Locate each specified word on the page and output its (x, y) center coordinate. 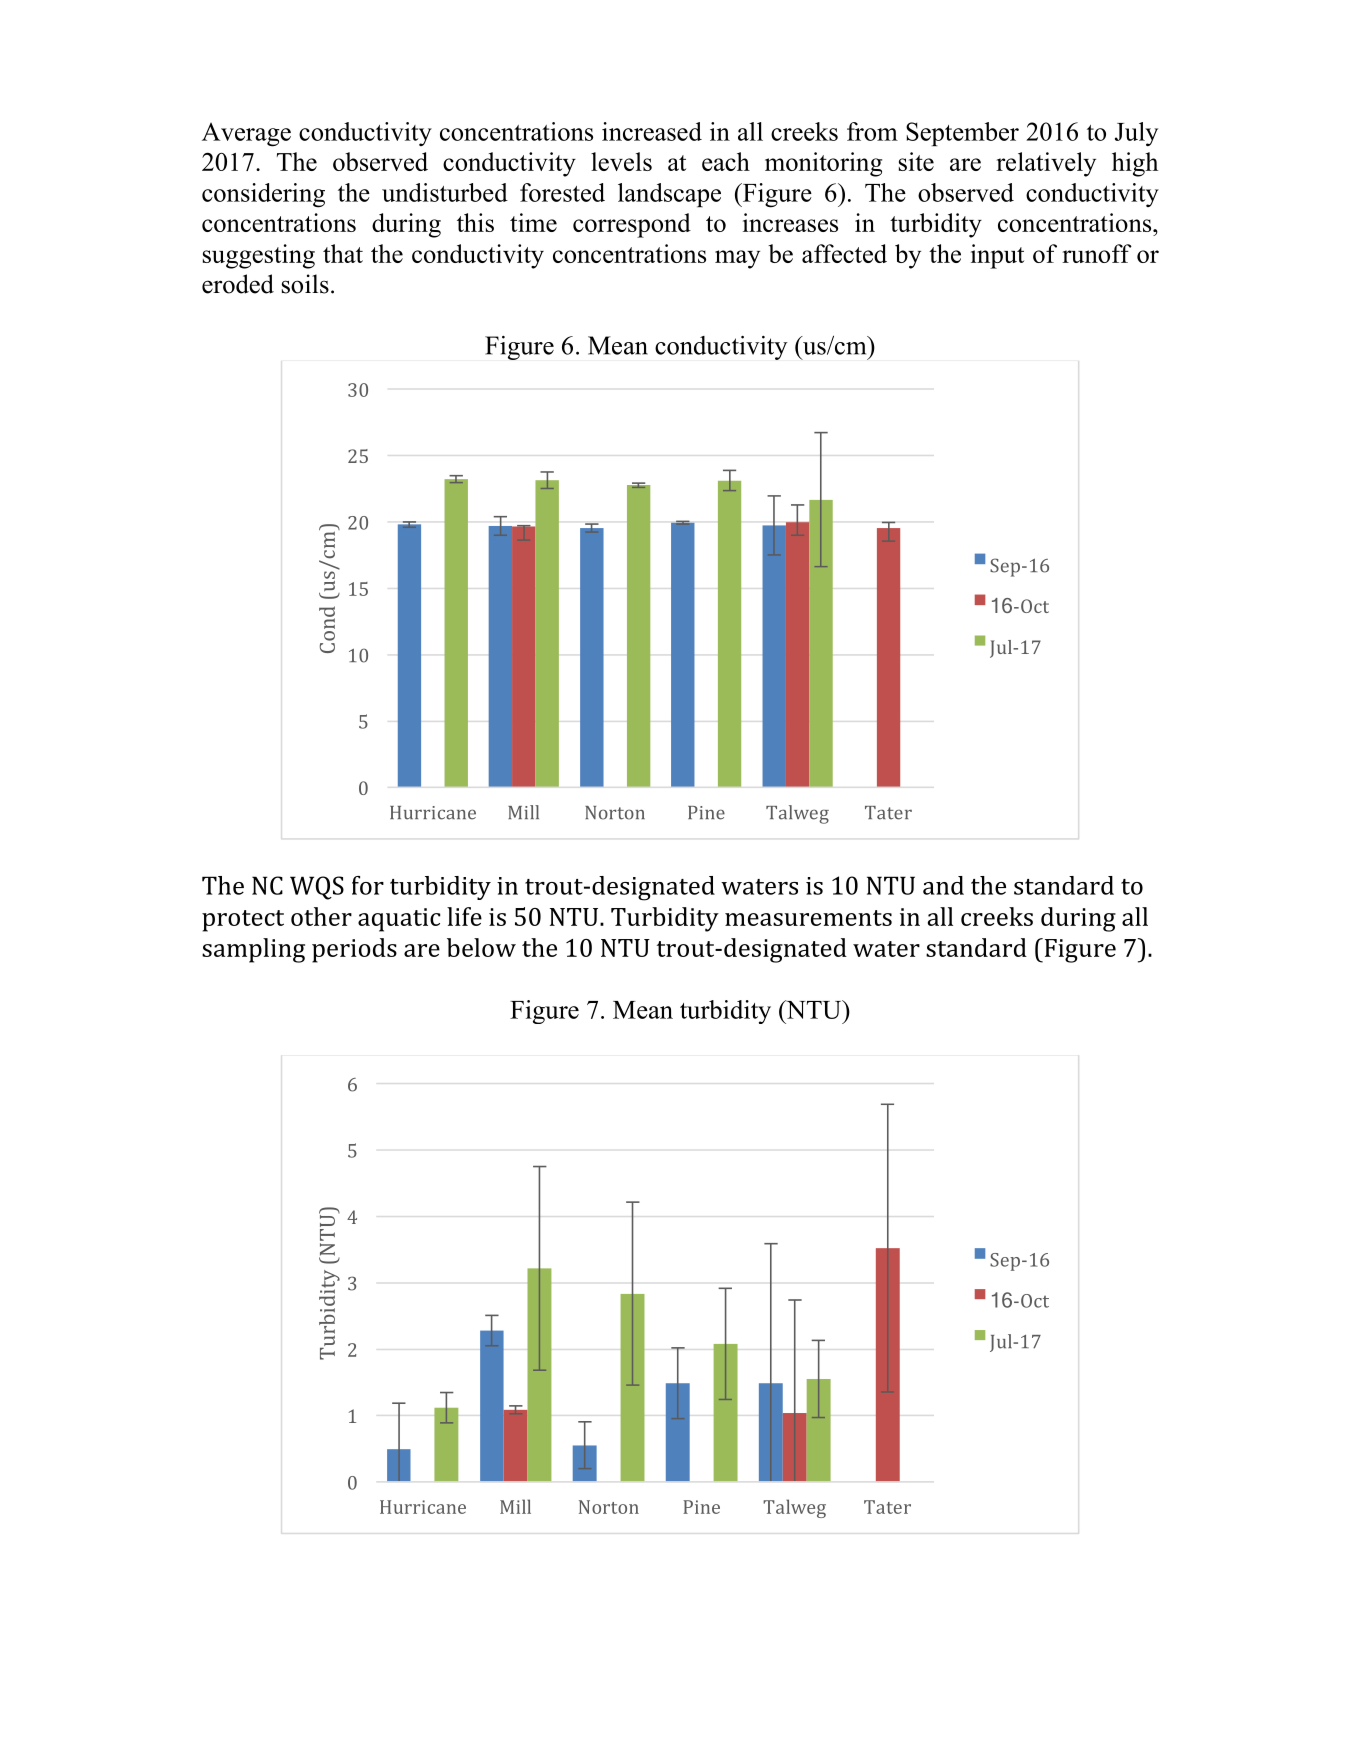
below (481, 947)
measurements (808, 918)
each (726, 161)
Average (246, 135)
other (321, 916)
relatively (1046, 164)
